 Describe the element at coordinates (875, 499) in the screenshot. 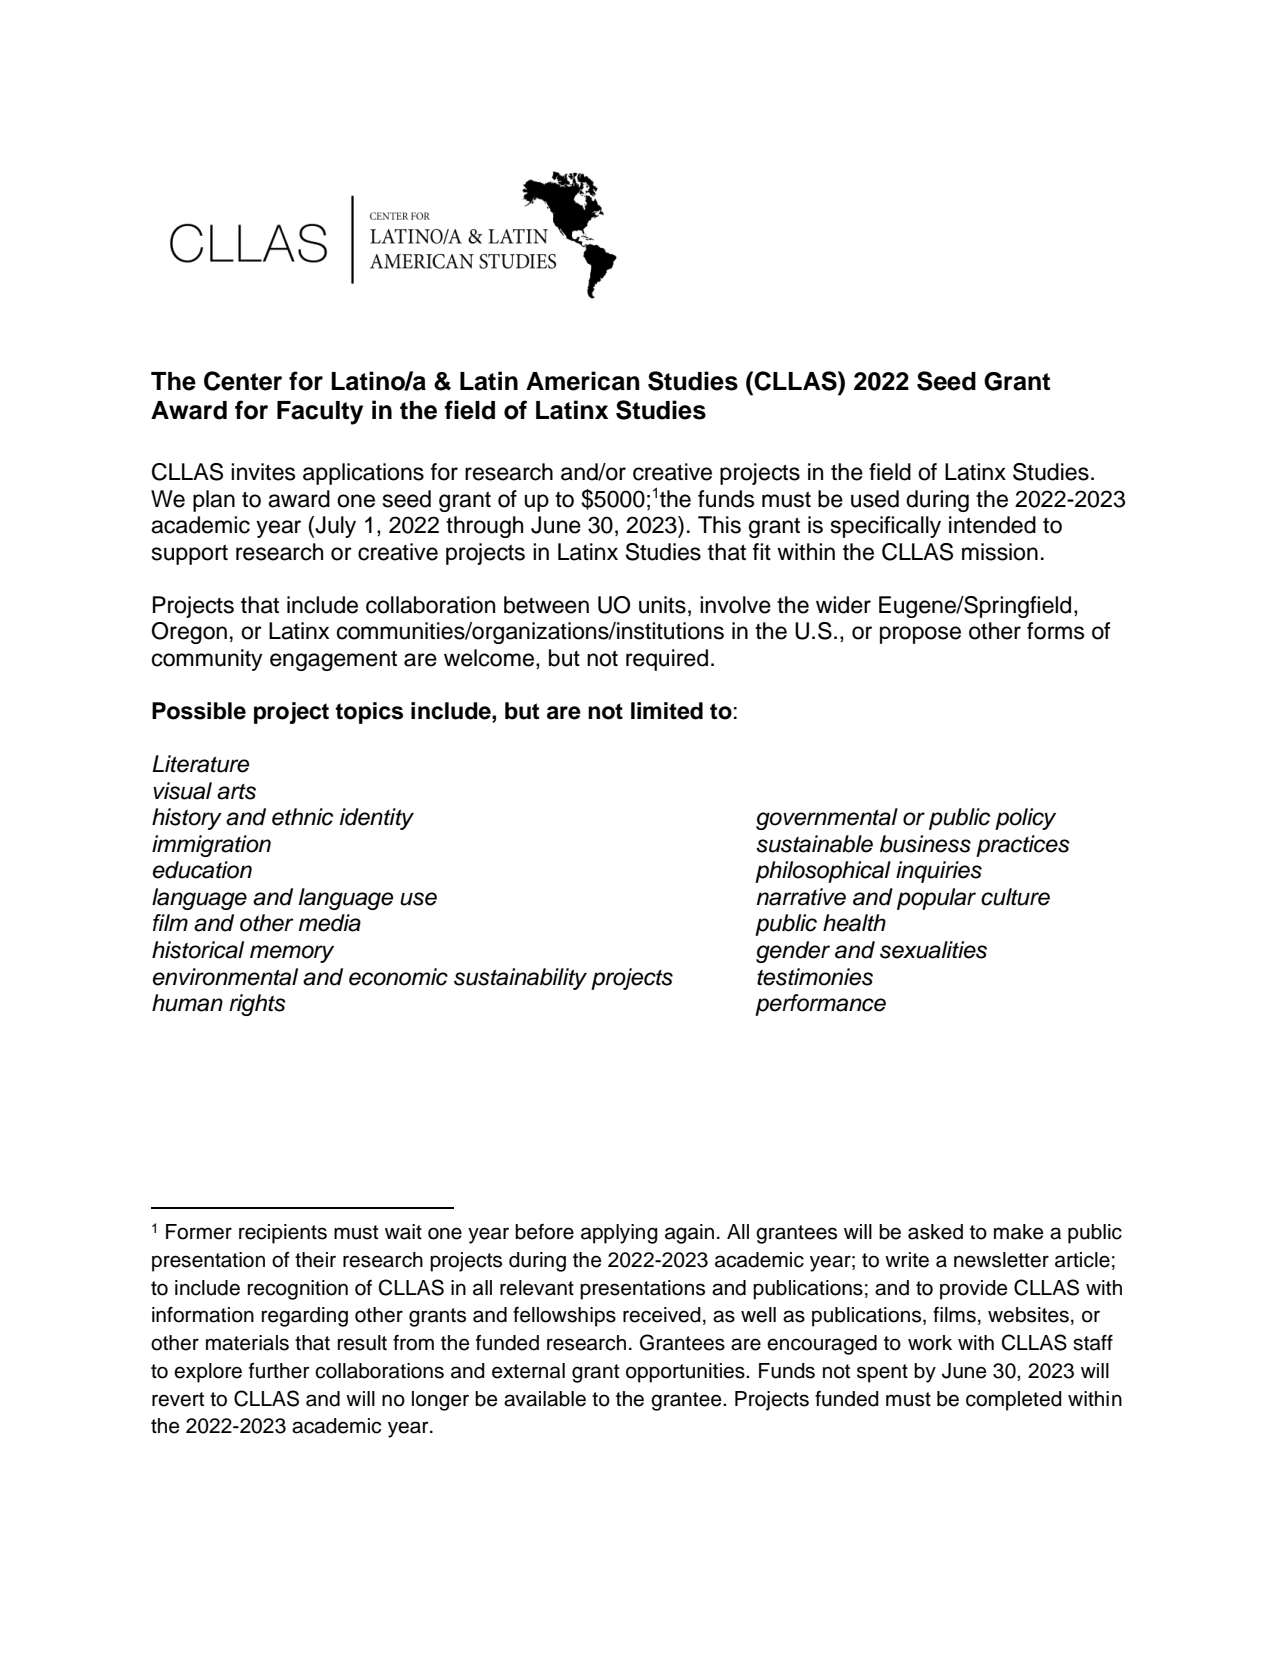

I see `used` at that location.
